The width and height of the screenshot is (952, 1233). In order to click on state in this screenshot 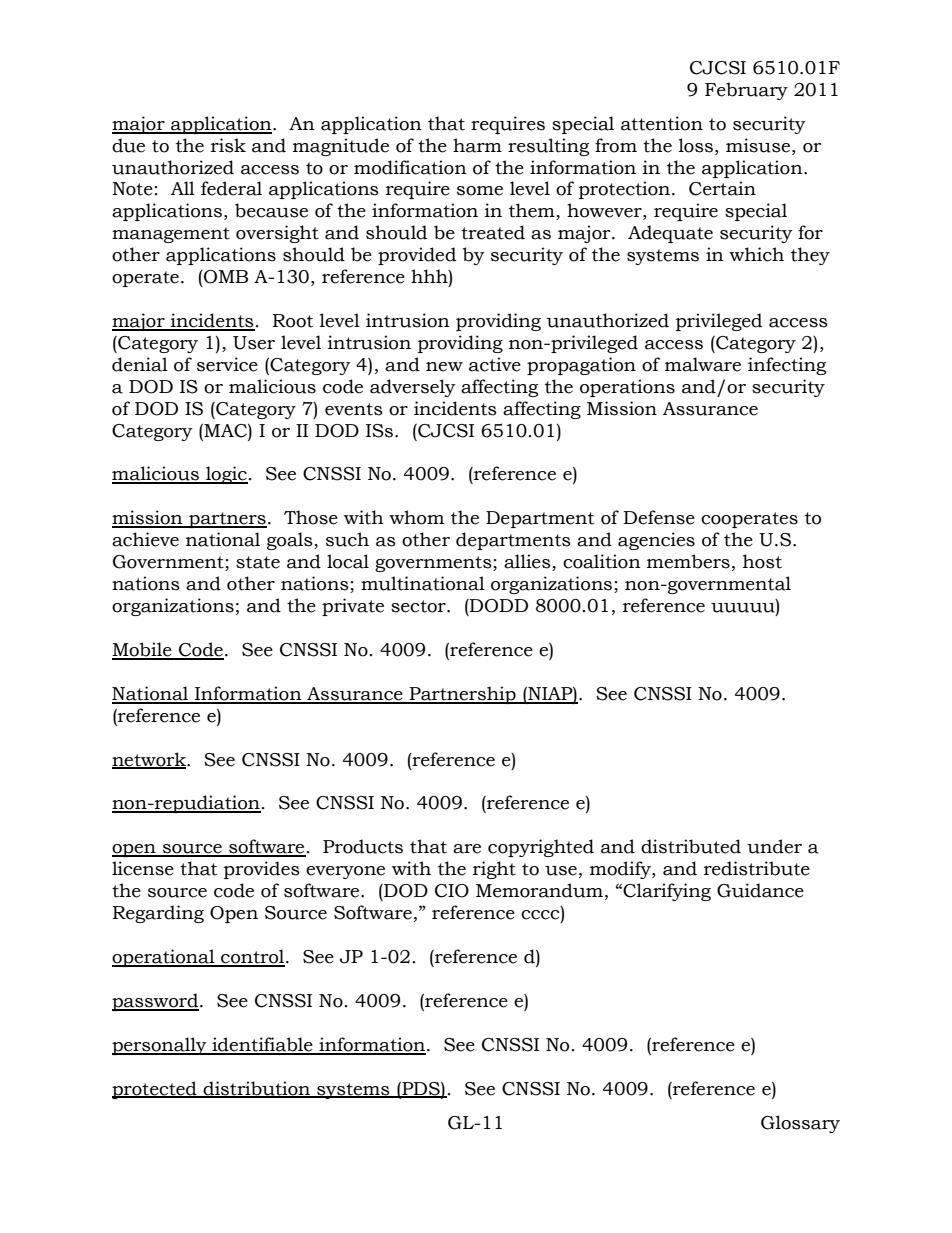, I will do `click(258, 562)`.
